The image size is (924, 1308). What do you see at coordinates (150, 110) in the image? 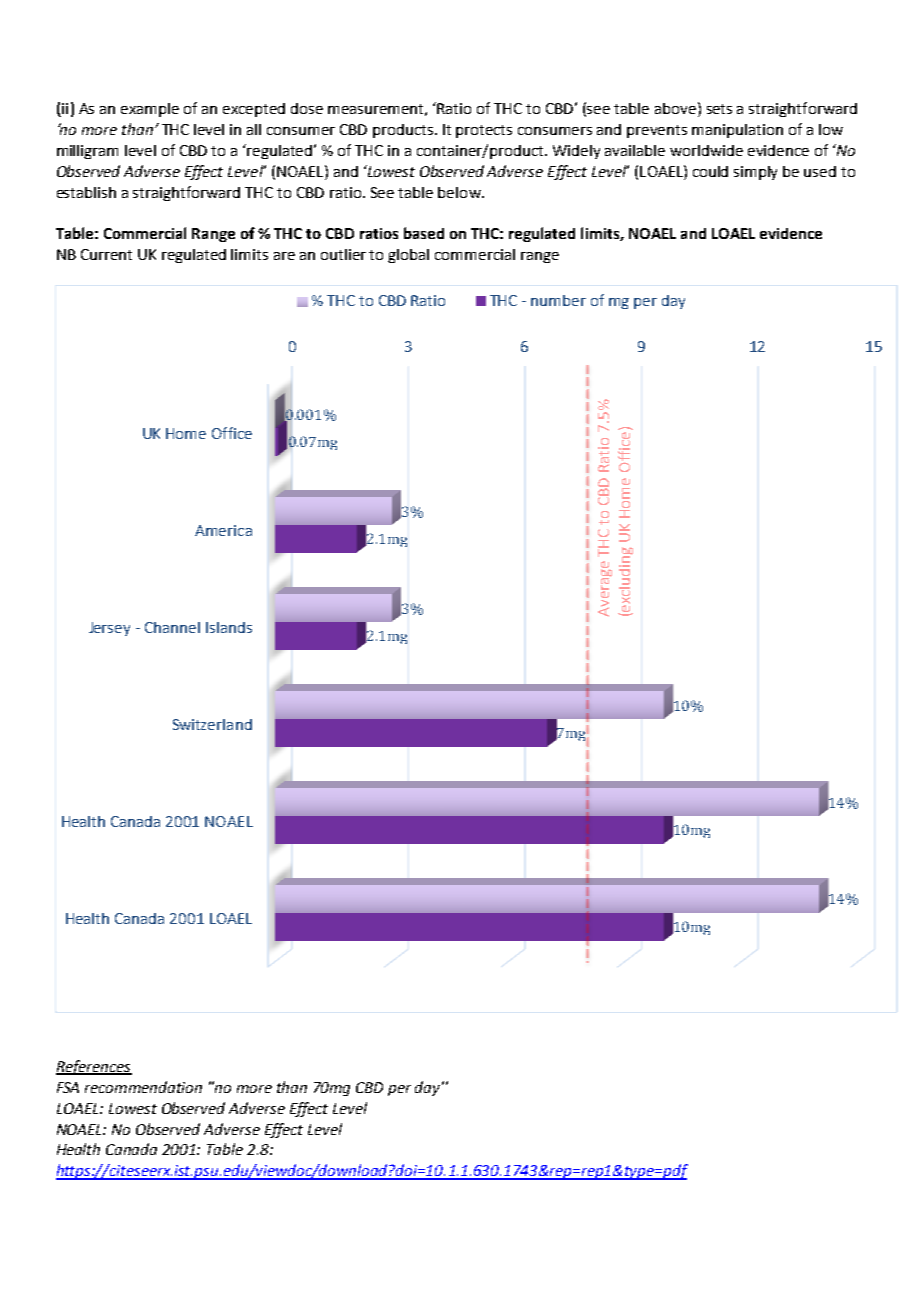
I see `example` at bounding box center [150, 110].
